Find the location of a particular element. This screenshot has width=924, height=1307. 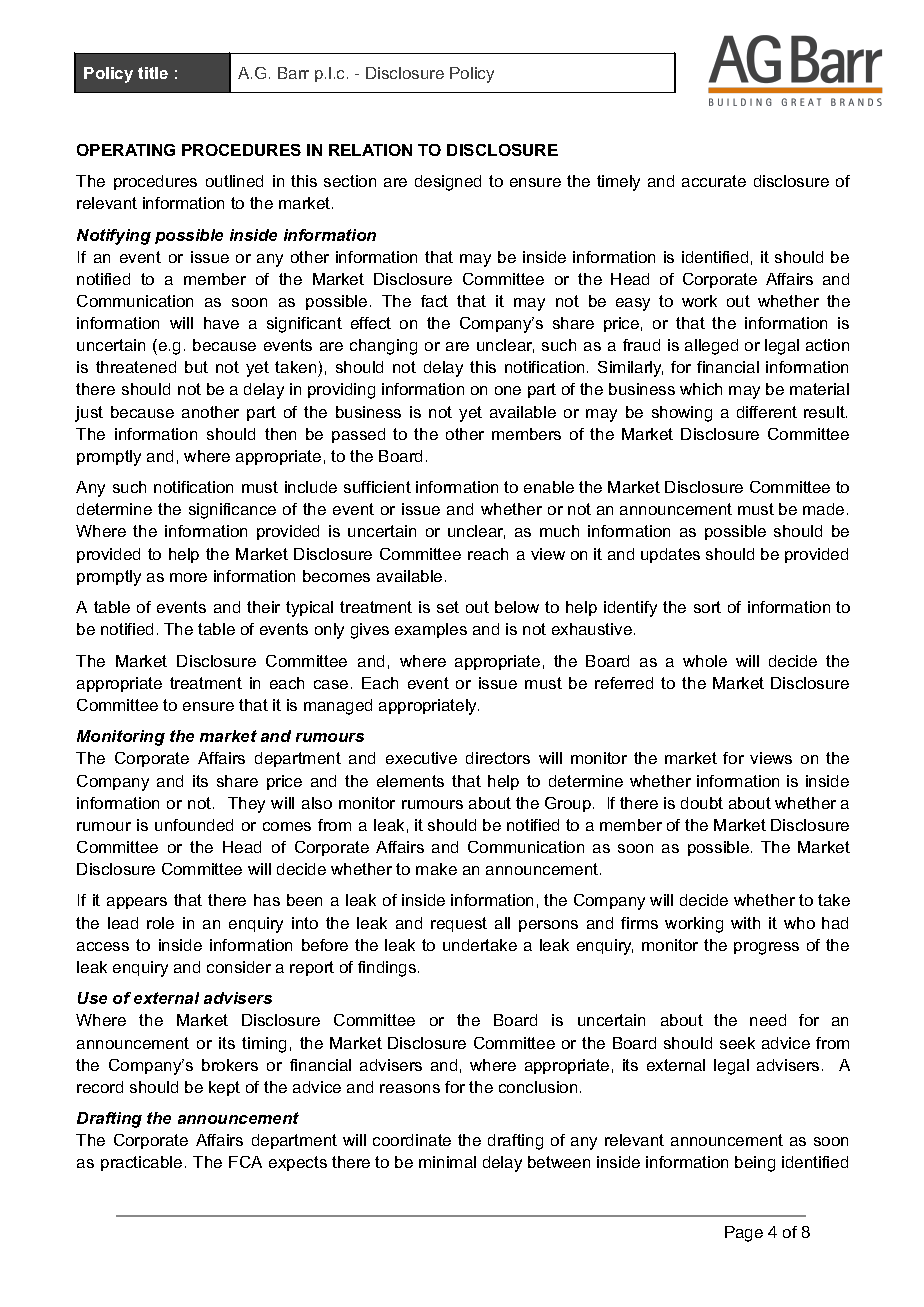

Page is located at coordinates (744, 1234).
